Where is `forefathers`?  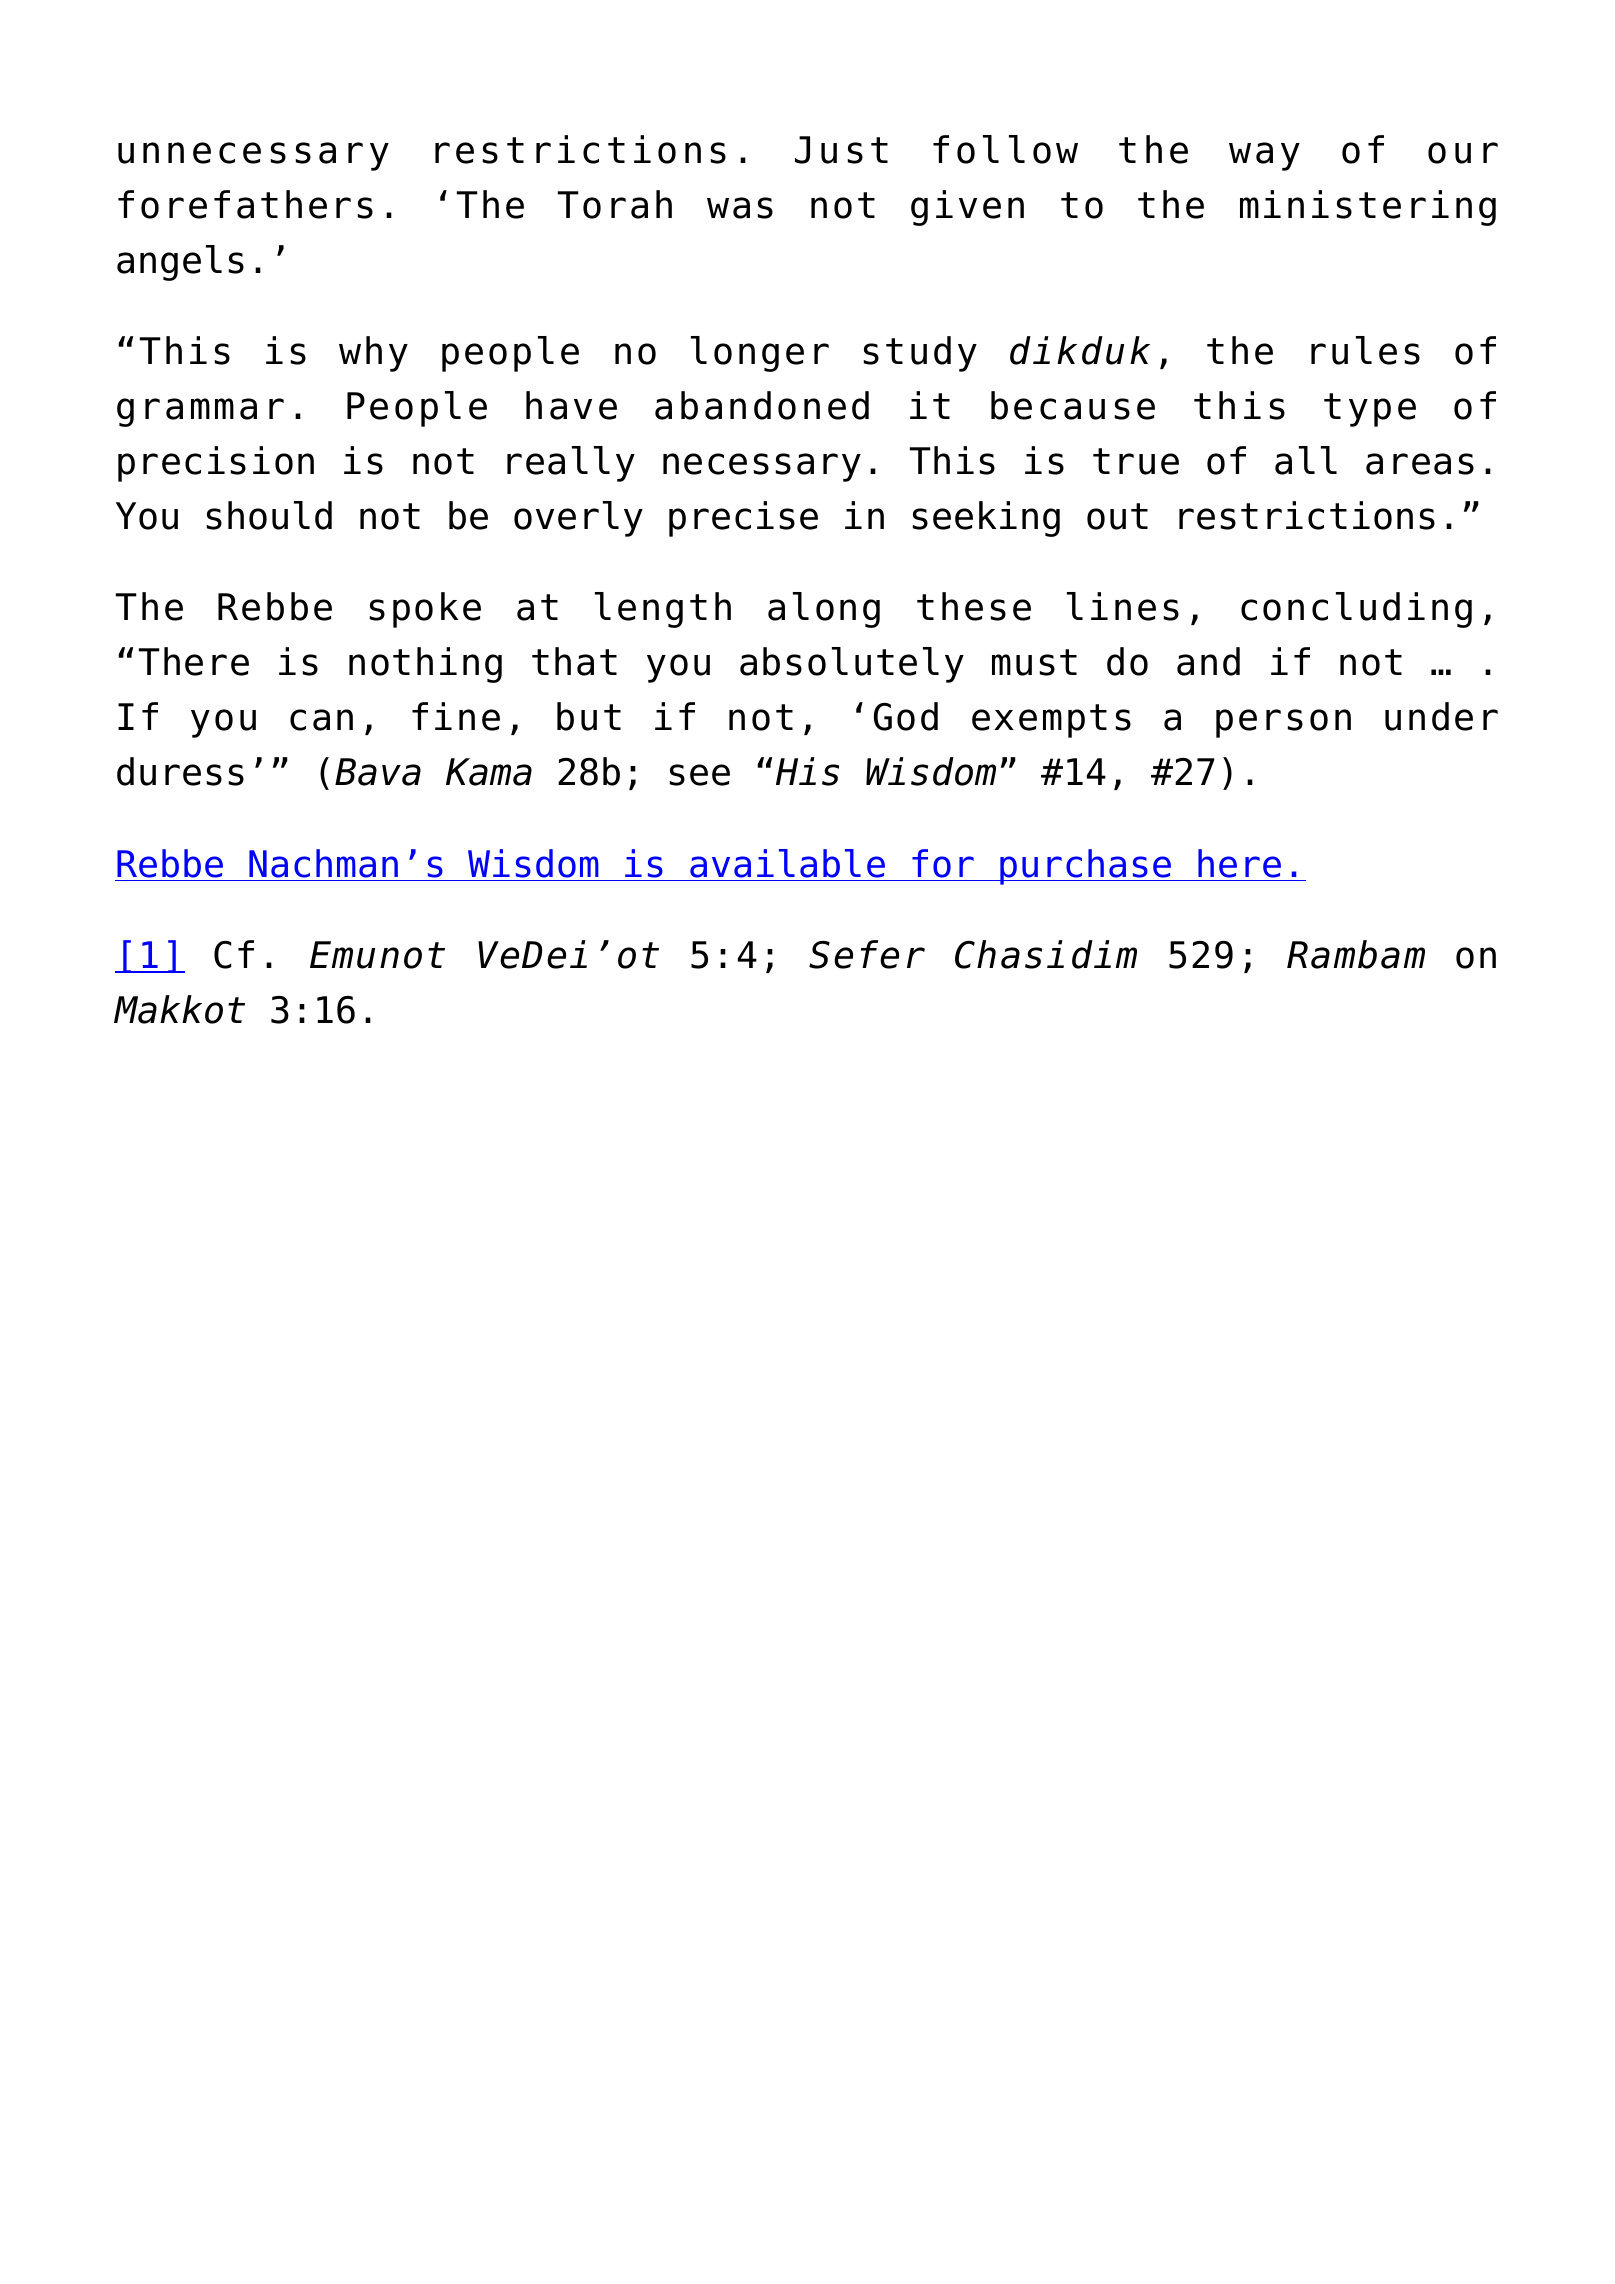
forefathers is located at coordinates (245, 204).
